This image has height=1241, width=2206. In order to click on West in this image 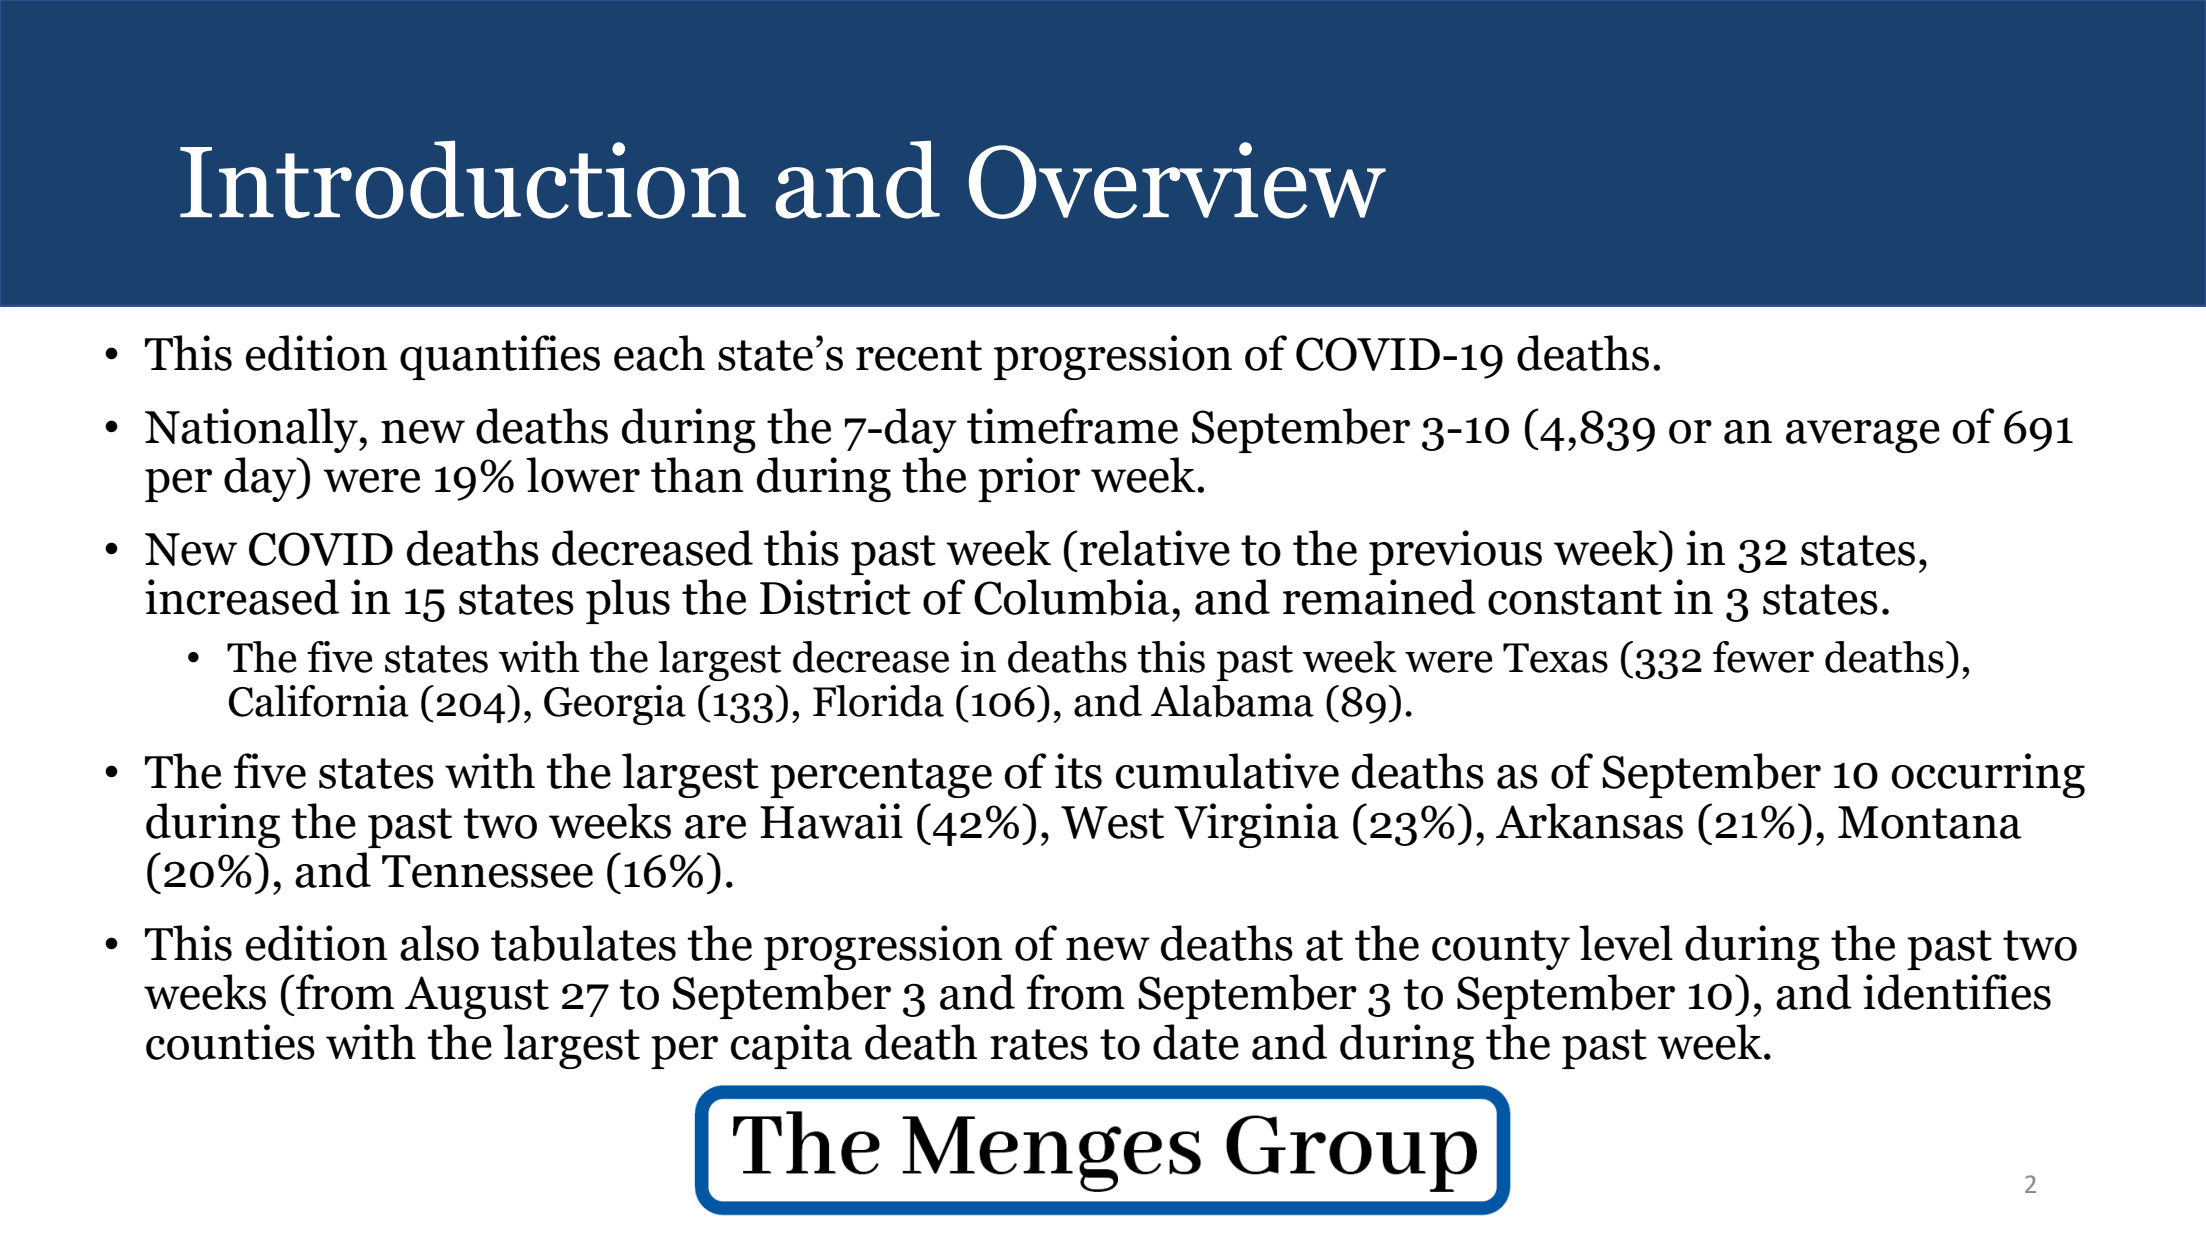, I will do `click(1112, 822)`.
